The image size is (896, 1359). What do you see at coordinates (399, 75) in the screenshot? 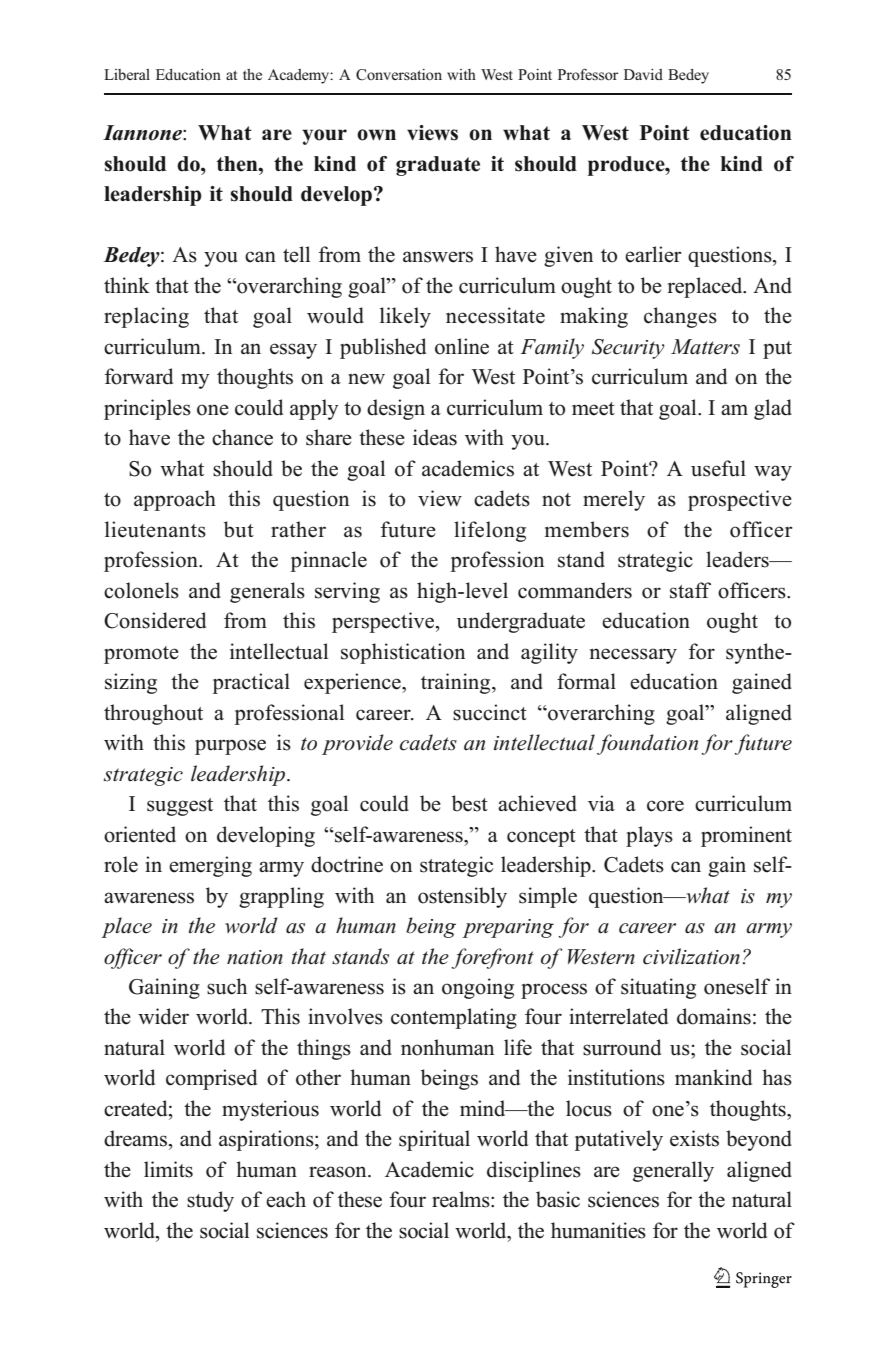
I see `Conversation` at bounding box center [399, 75].
